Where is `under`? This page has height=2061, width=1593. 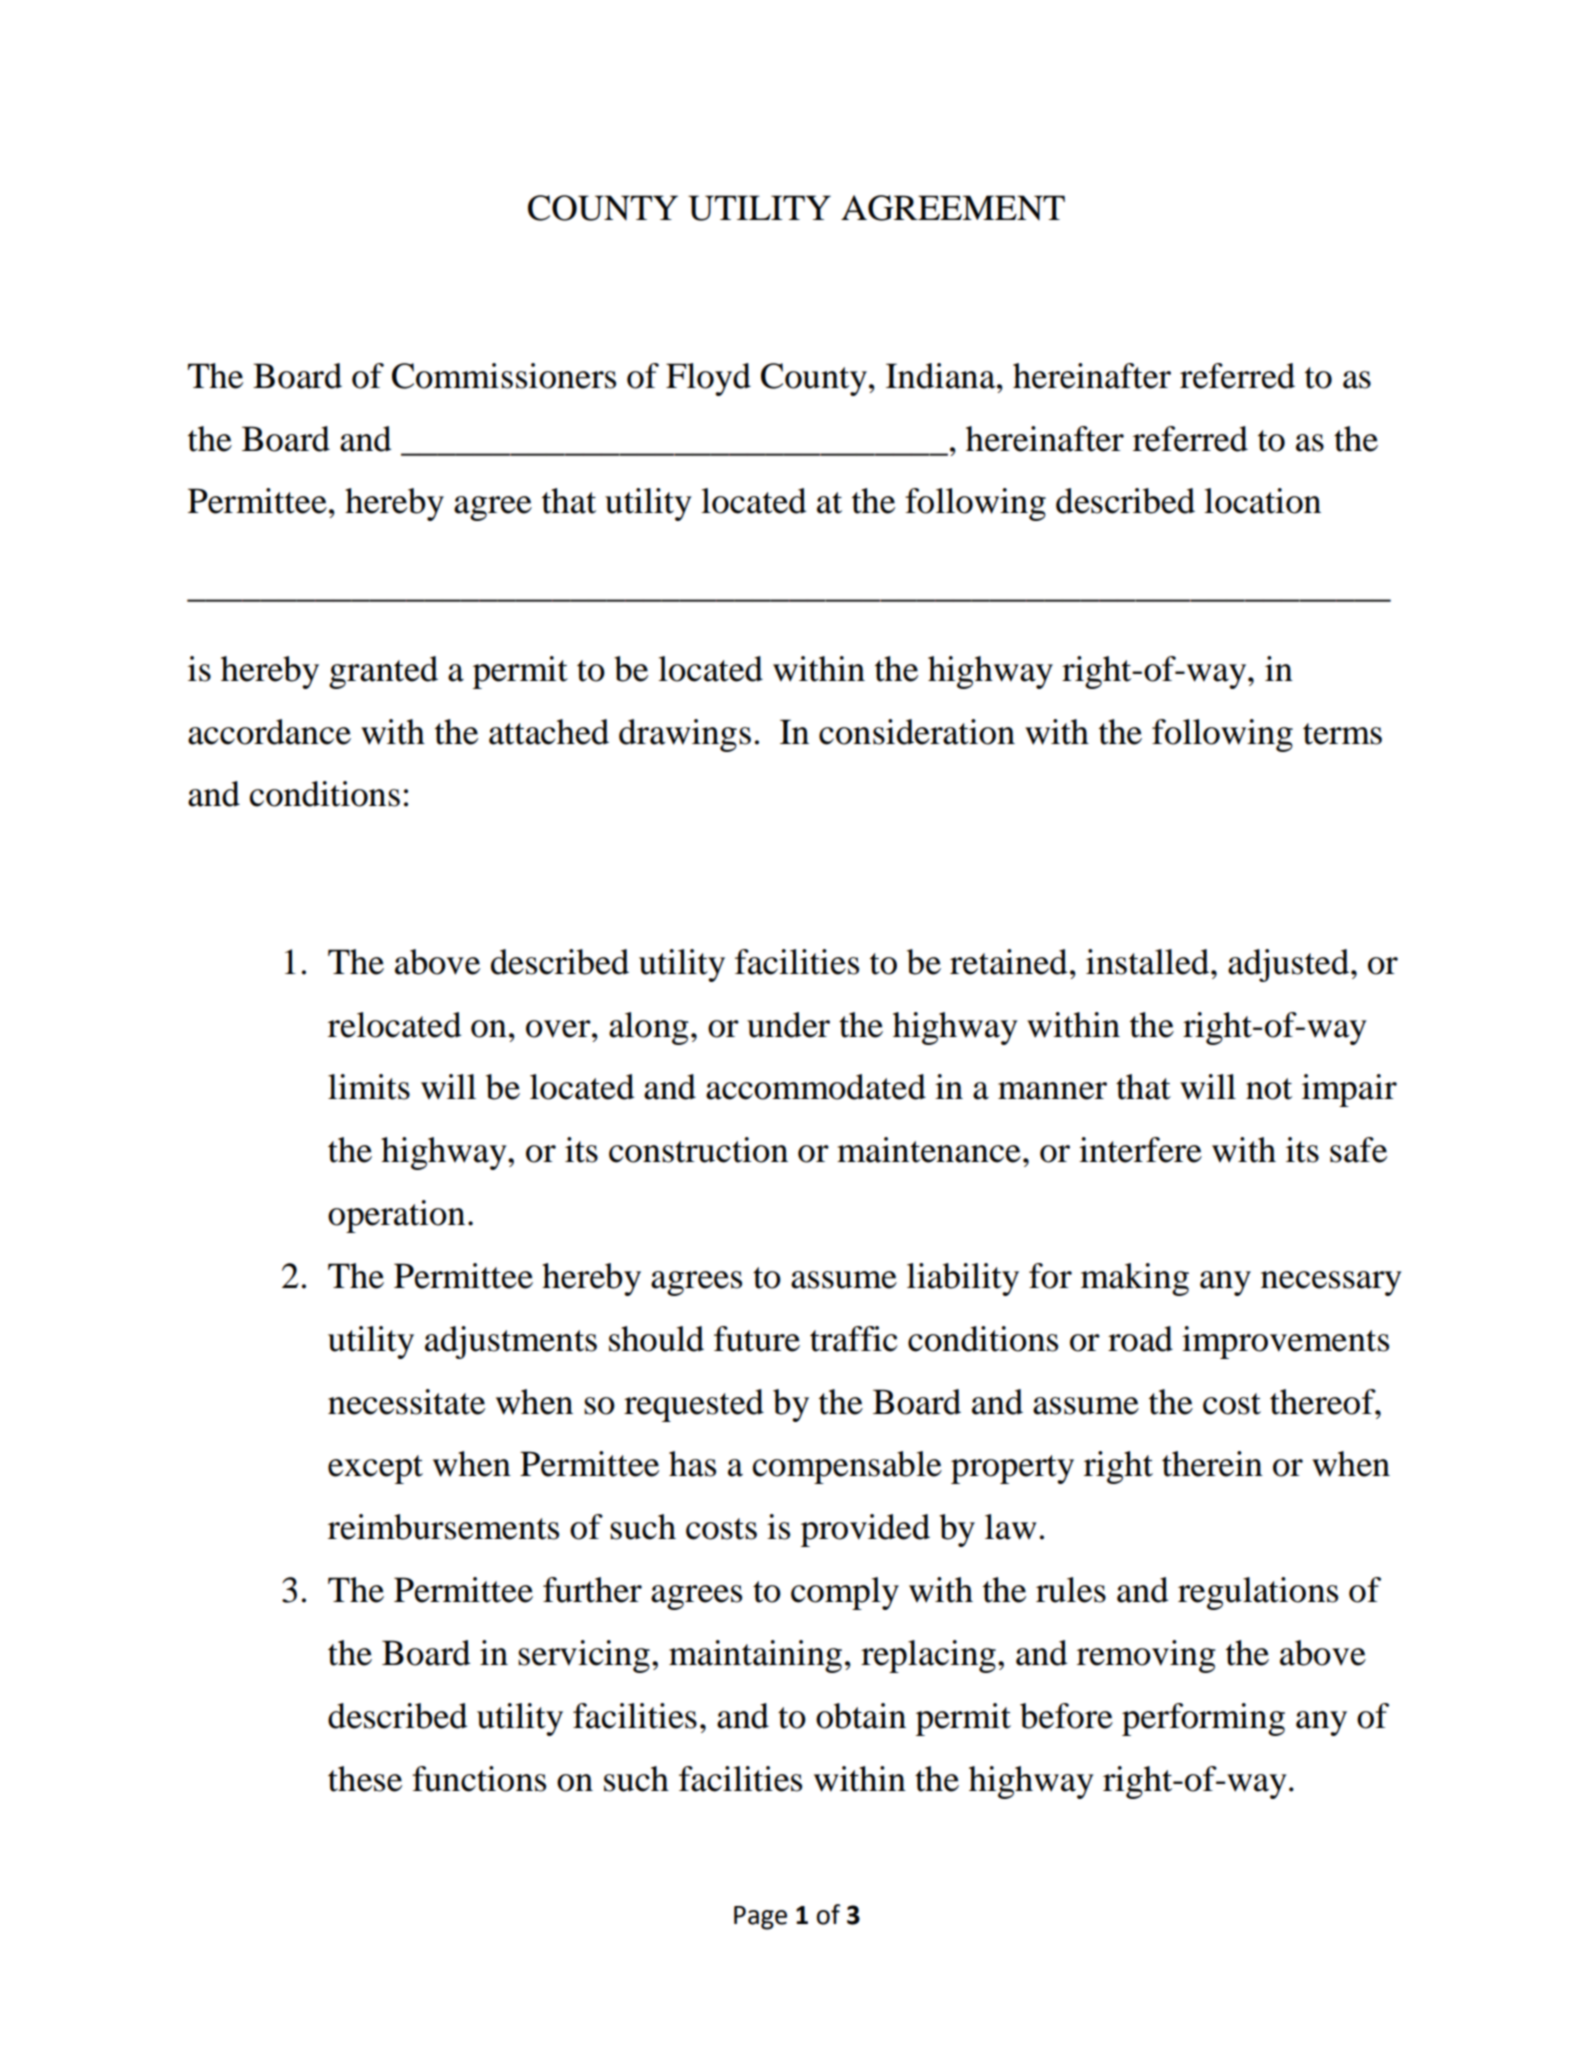
under is located at coordinates (788, 1025).
